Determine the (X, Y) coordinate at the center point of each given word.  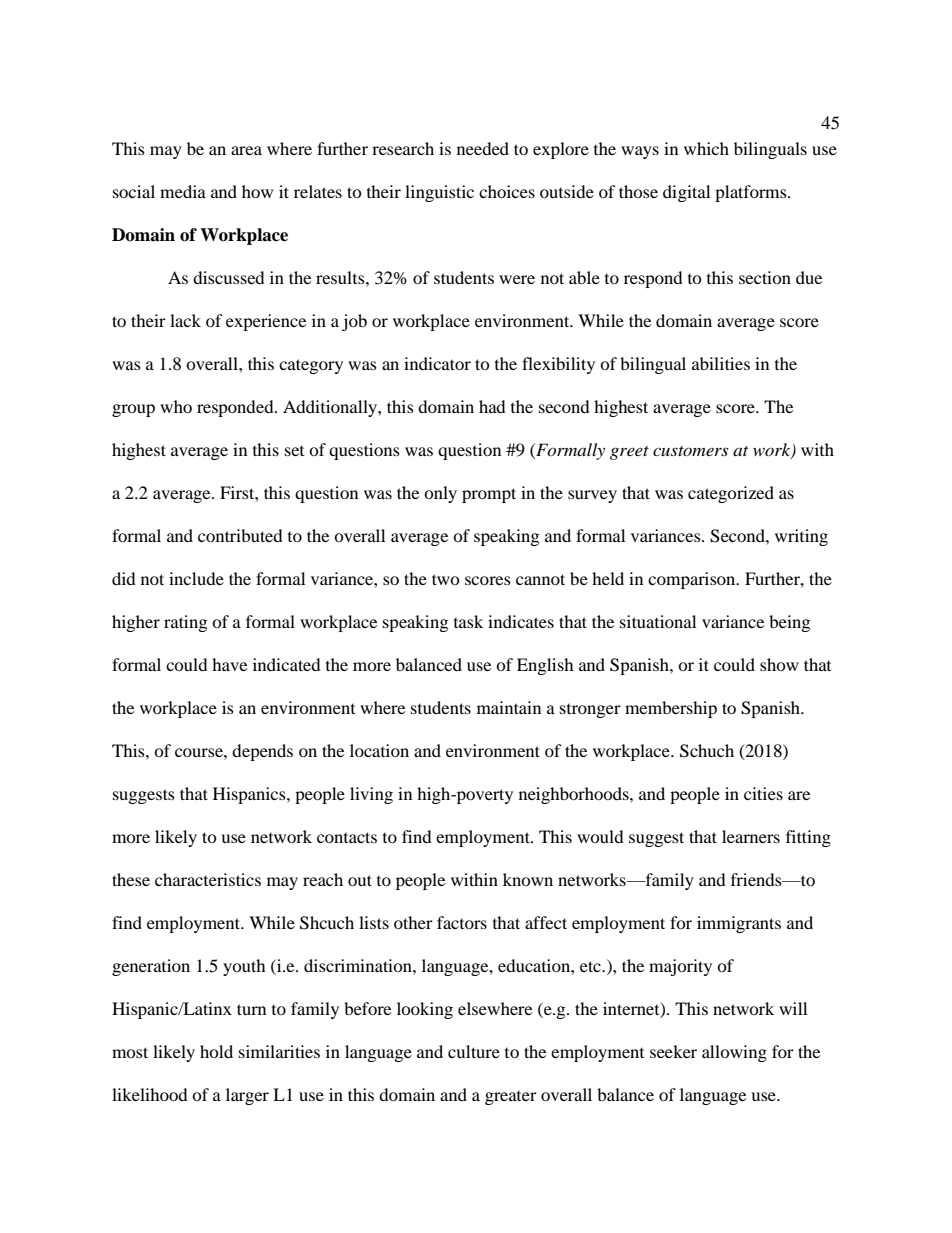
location (379, 750)
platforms (752, 193)
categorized (731, 494)
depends (262, 752)
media (183, 191)
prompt (489, 495)
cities (763, 793)
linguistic (439, 193)
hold (216, 1051)
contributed (240, 535)
